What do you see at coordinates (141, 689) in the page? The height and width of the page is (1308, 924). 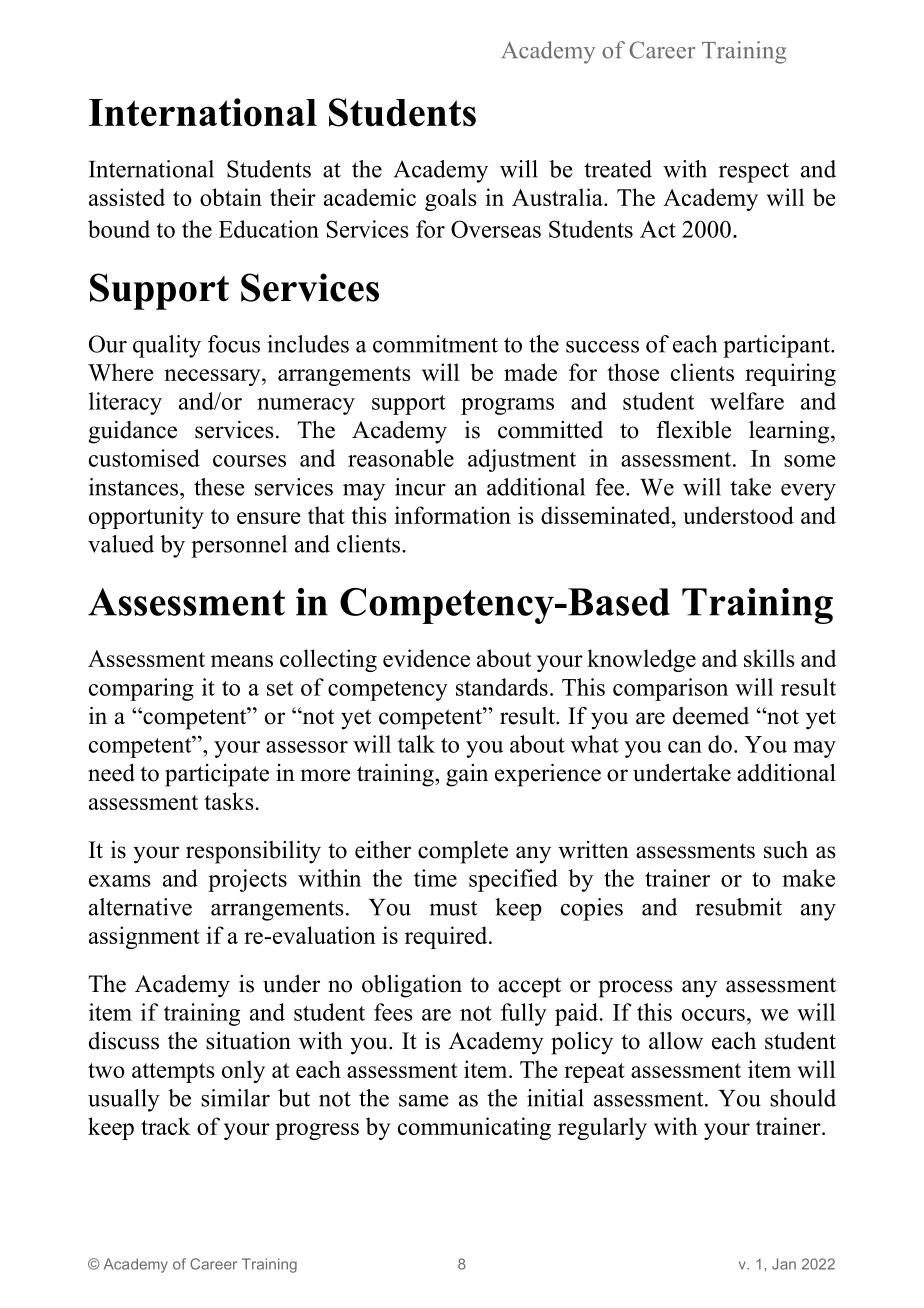 I see `comparing` at bounding box center [141, 689].
